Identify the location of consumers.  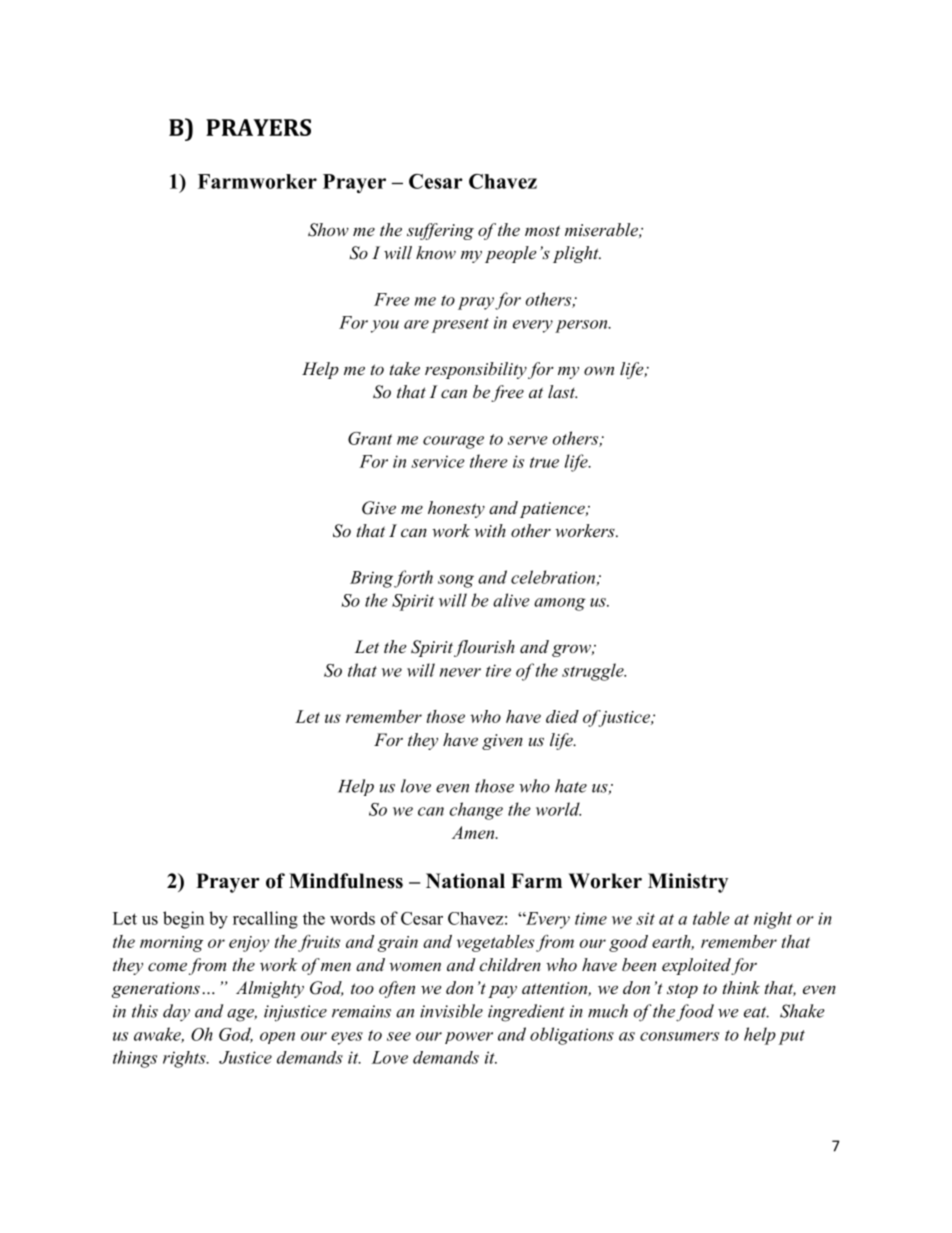
(679, 1036).
